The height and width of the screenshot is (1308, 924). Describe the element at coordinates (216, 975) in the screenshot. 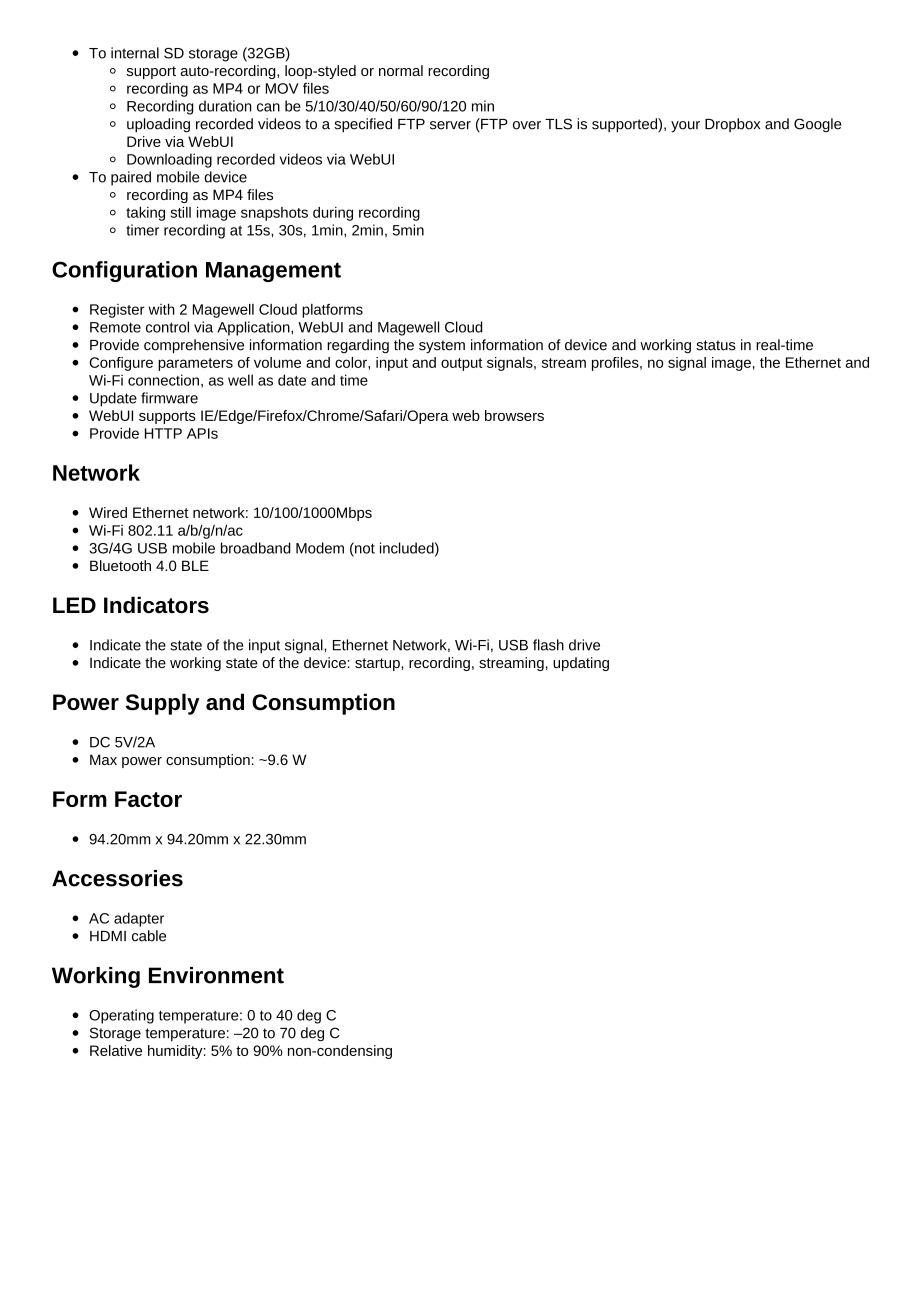

I see `Environment` at that location.
